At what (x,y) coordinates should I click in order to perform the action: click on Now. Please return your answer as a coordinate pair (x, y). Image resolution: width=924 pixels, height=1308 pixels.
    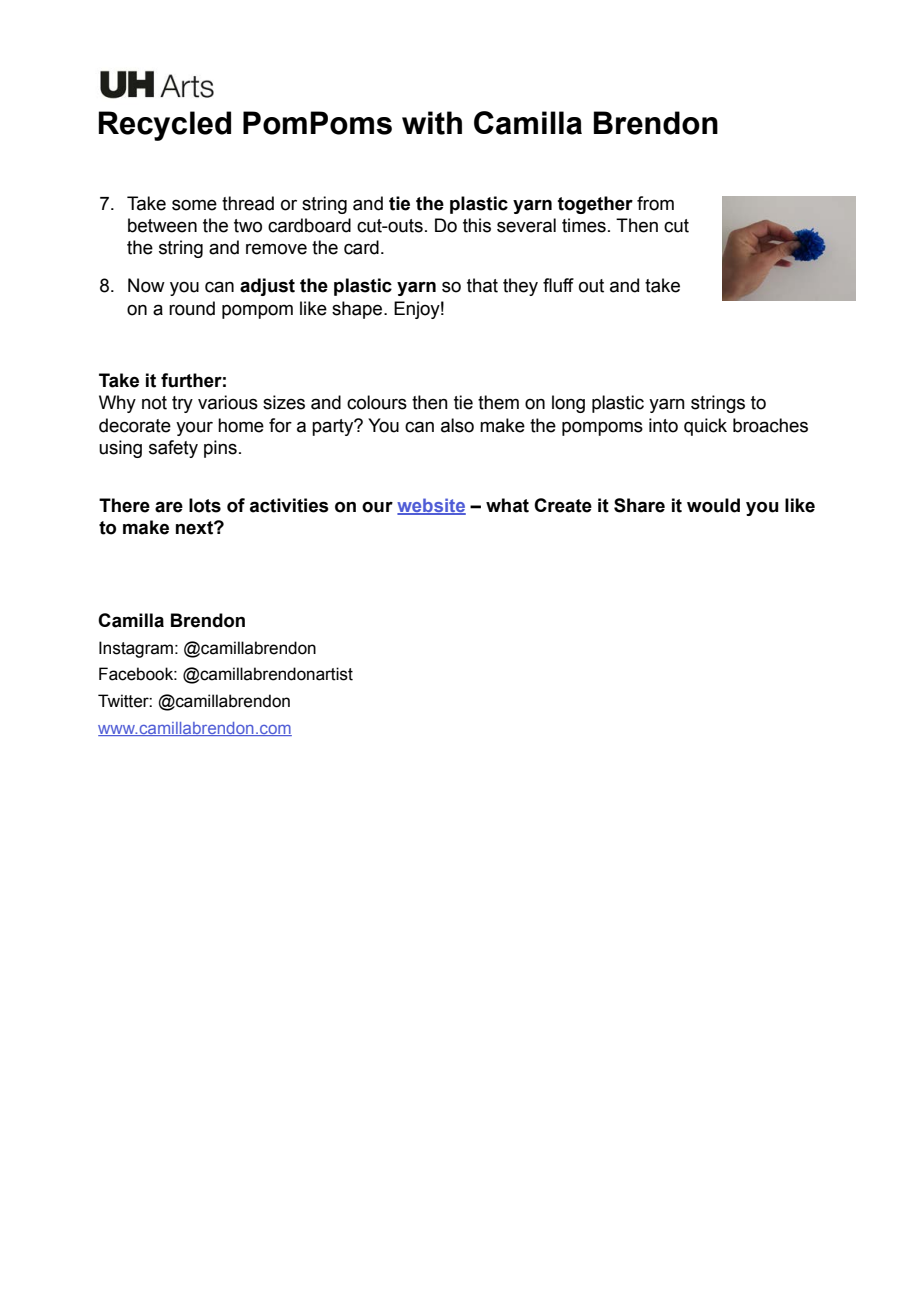
    Looking at the image, I should click on (146, 285).
